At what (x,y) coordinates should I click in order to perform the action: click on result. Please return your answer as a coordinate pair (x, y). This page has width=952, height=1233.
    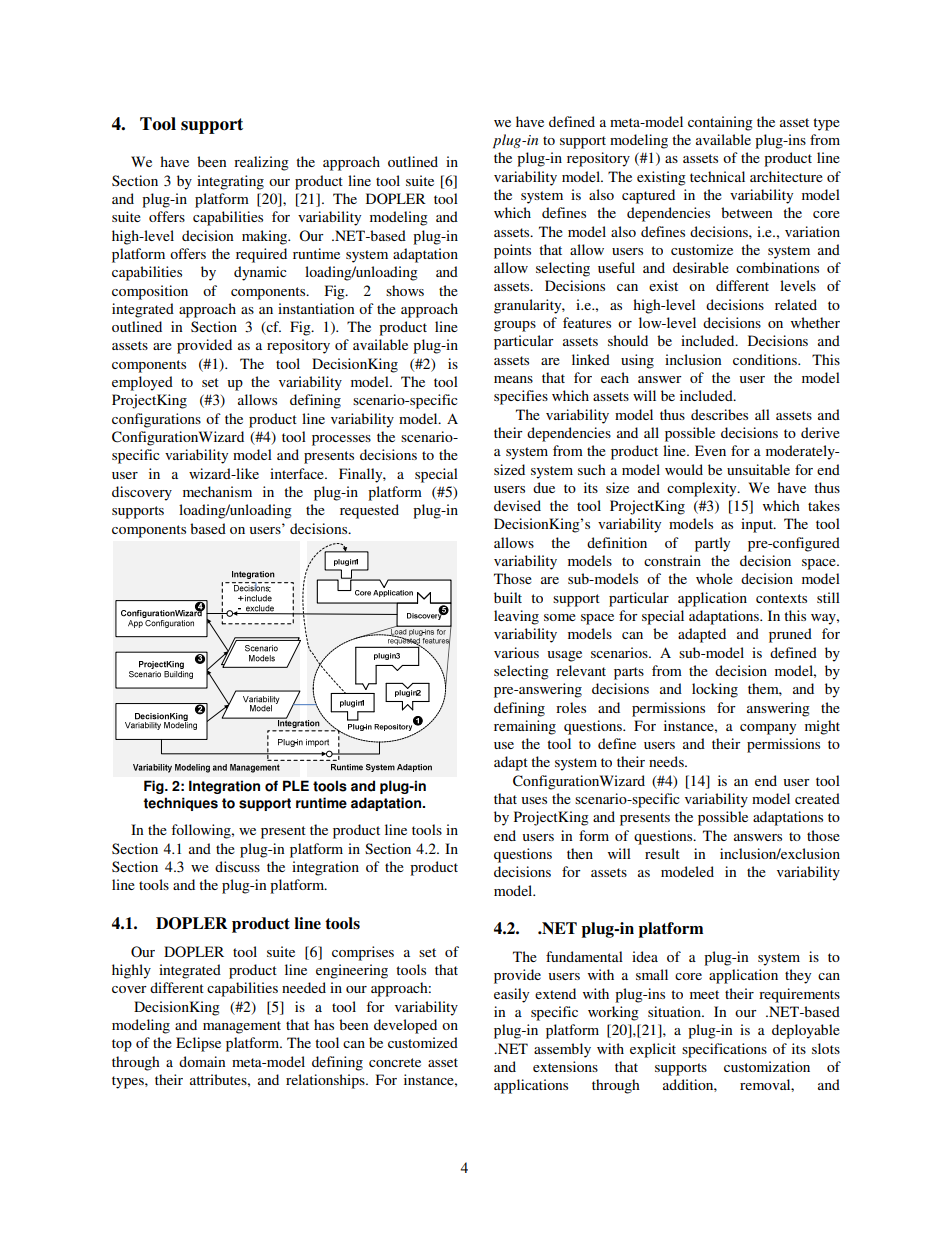
    Looking at the image, I should click on (662, 853).
